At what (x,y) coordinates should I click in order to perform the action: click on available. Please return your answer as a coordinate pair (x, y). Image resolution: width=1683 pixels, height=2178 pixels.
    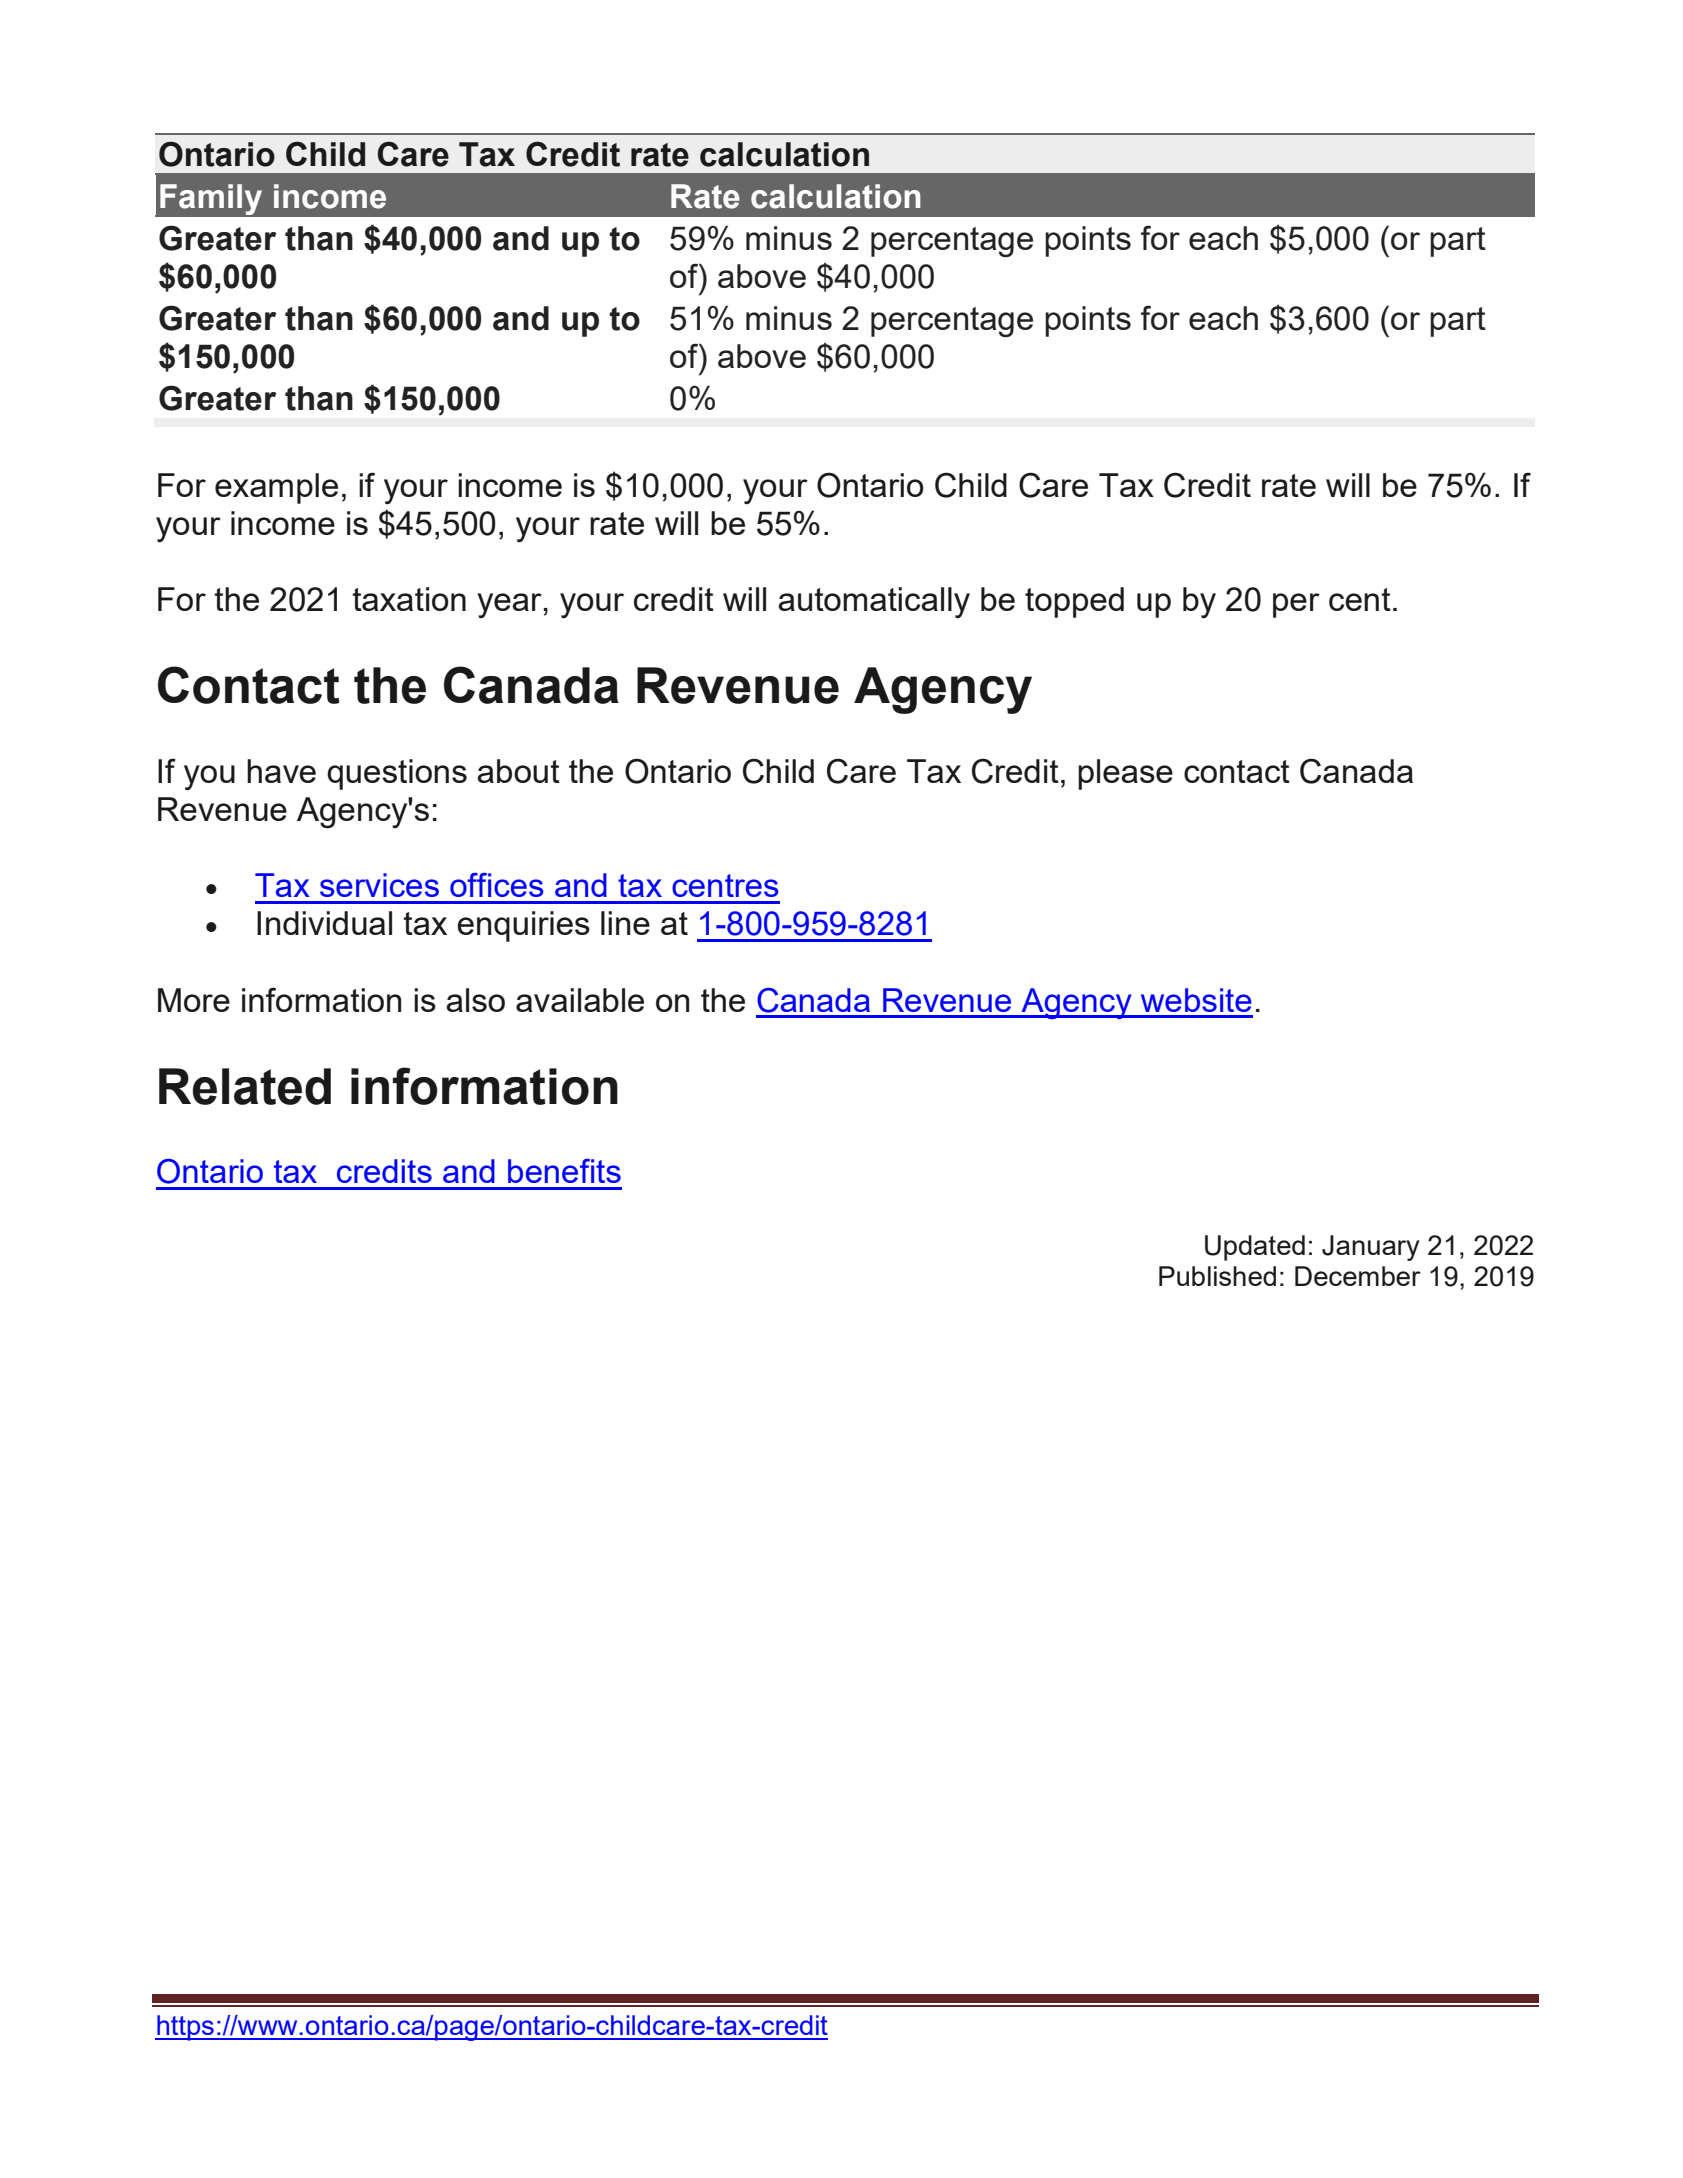
    Looking at the image, I should click on (580, 1000).
